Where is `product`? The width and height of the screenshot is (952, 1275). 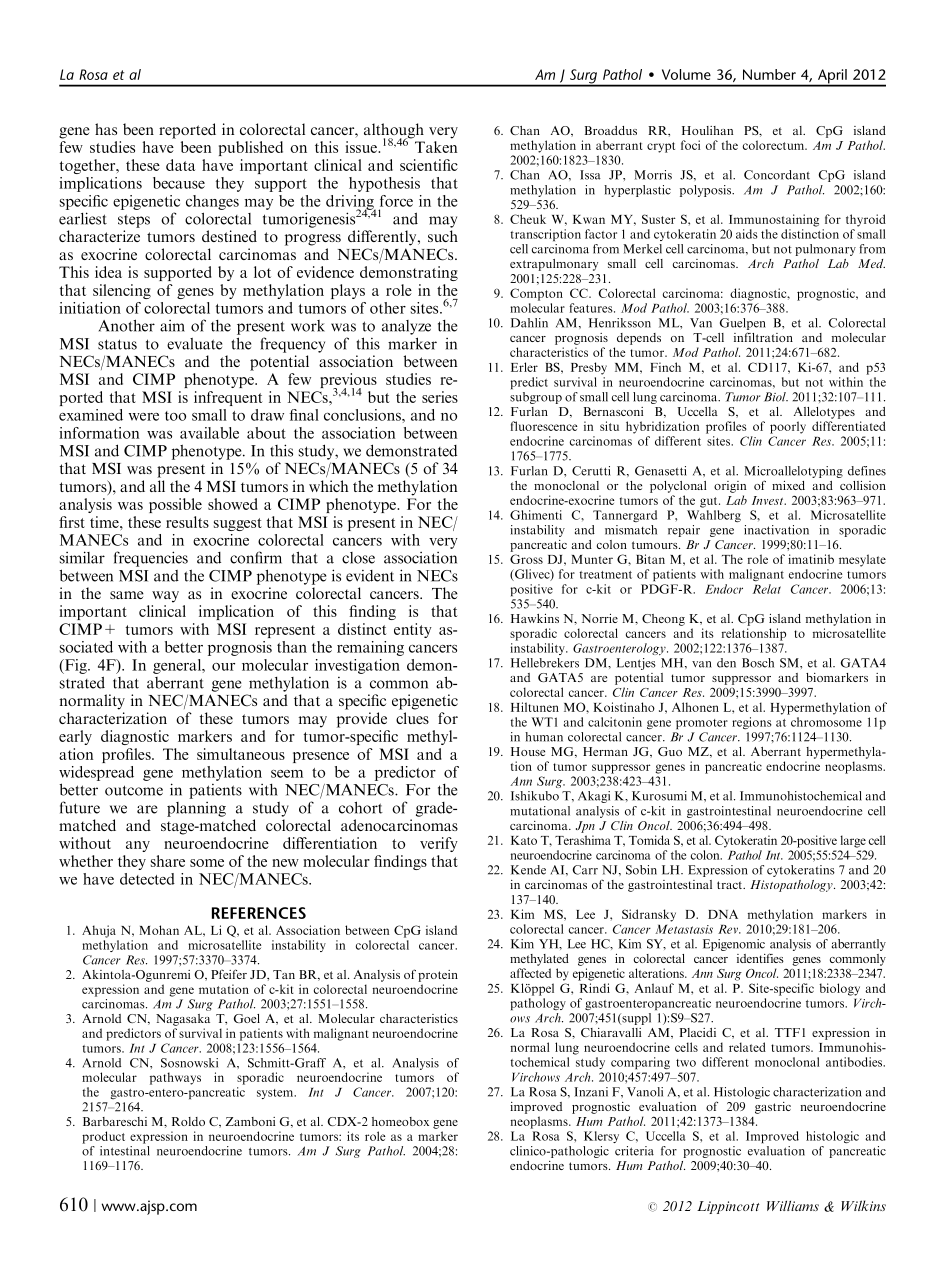
product is located at coordinates (103, 1137).
